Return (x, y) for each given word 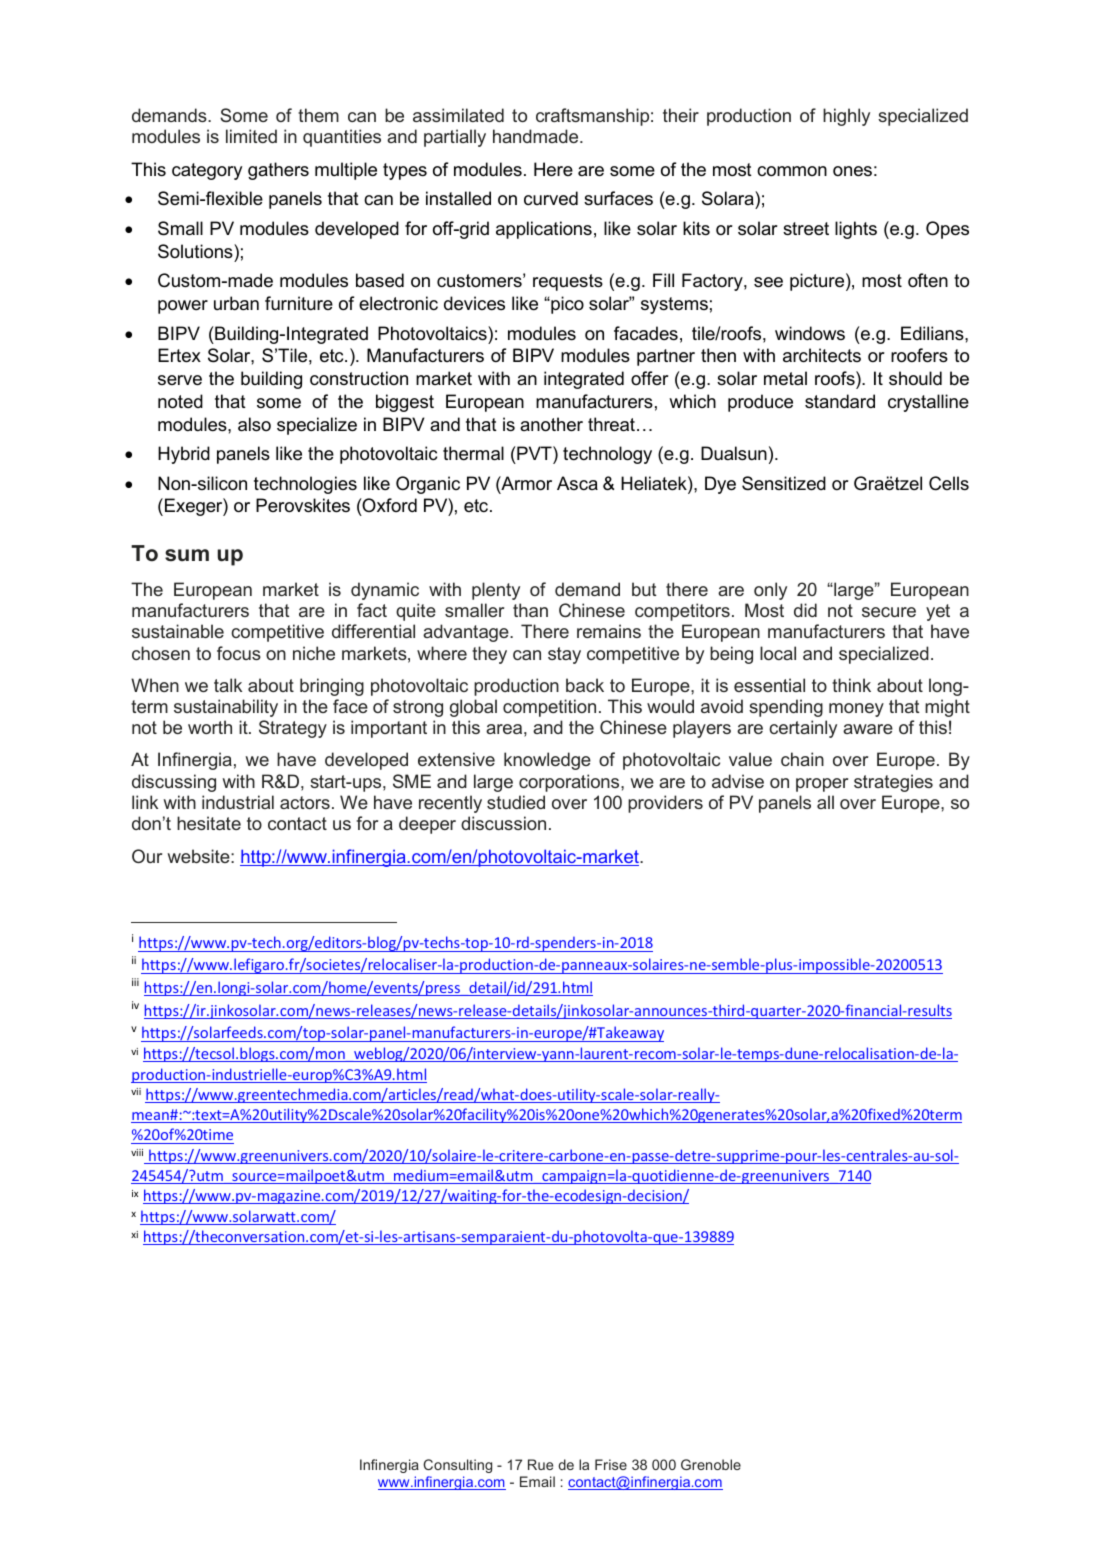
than (530, 610)
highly (846, 117)
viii (137, 1152)
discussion (503, 823)
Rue (540, 1464)
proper (822, 785)
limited (251, 136)
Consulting (457, 1466)
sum (187, 555)
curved (551, 198)
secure (889, 612)
